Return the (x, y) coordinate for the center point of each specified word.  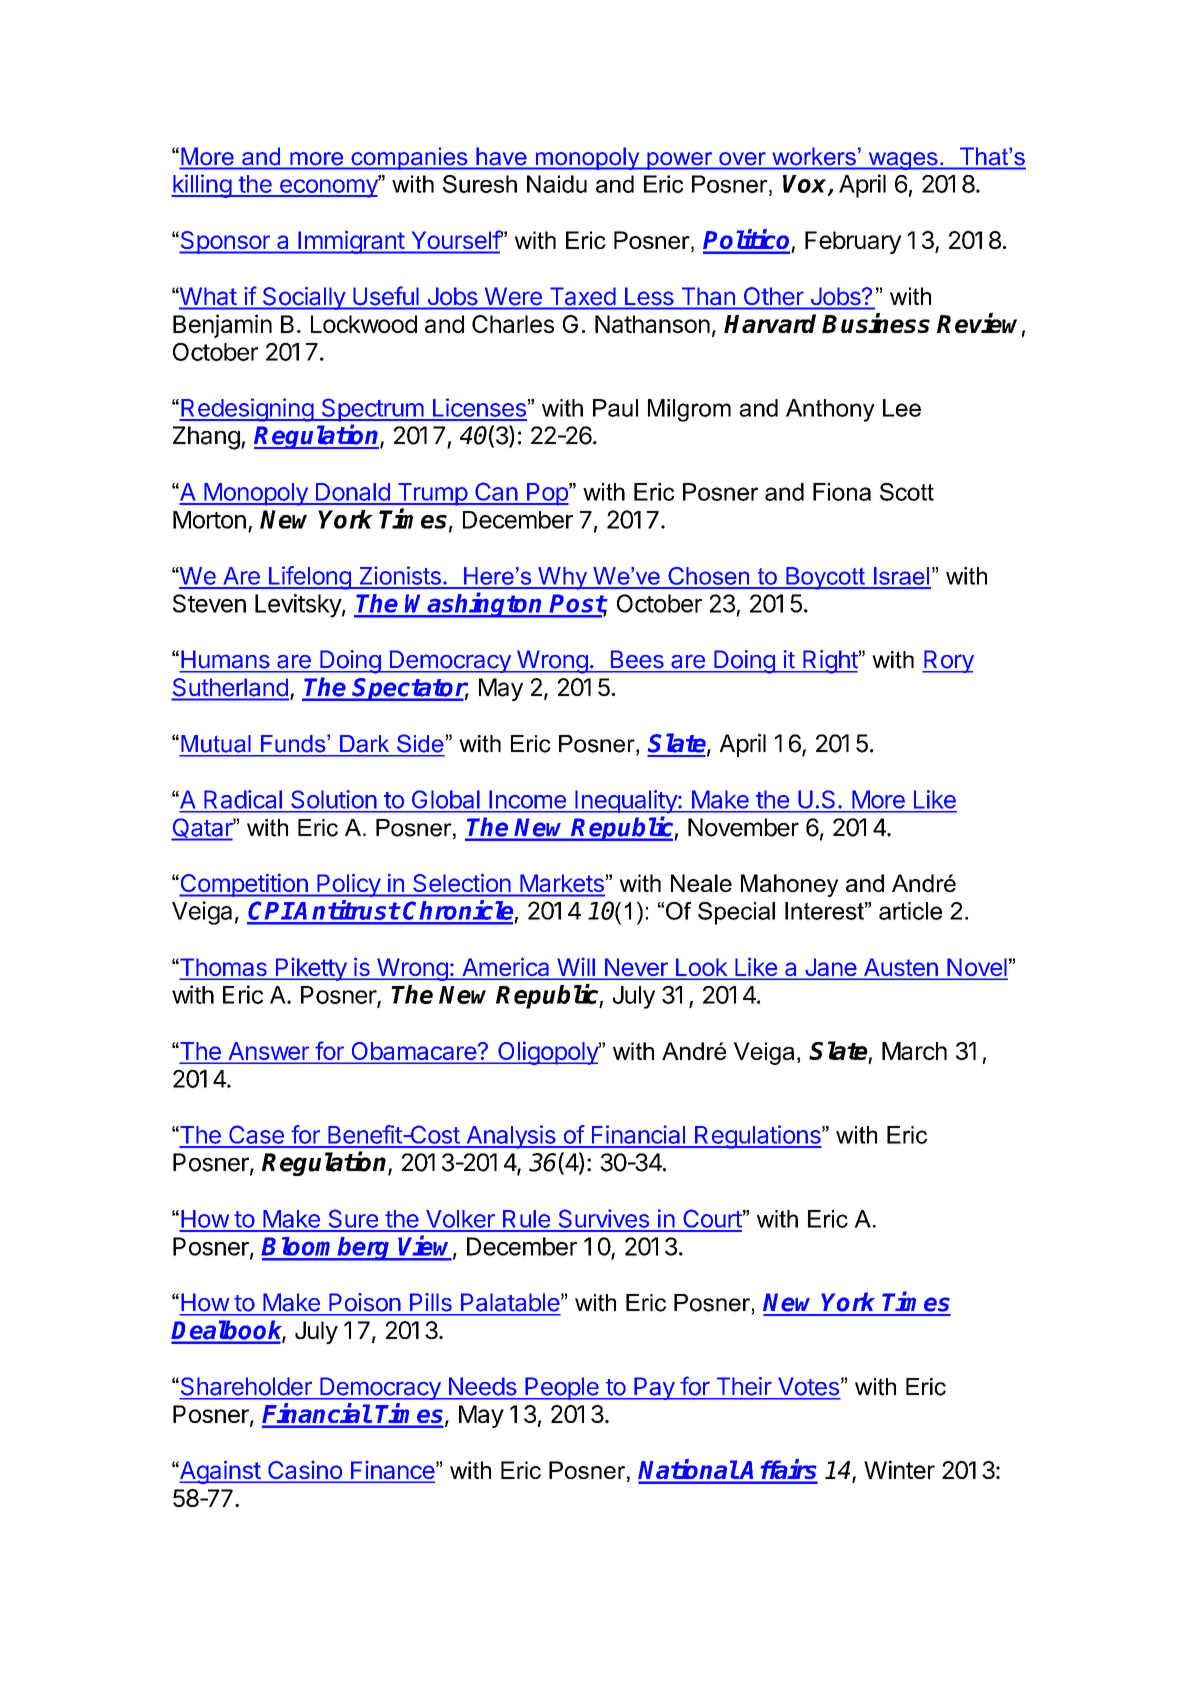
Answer (268, 1052)
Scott (907, 492)
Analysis (511, 1137)
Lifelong (309, 578)
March (914, 1051)
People (562, 1388)
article (910, 911)
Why (563, 578)
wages (903, 161)
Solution (333, 799)
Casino (305, 1471)
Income (528, 799)
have (501, 156)
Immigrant (351, 242)
